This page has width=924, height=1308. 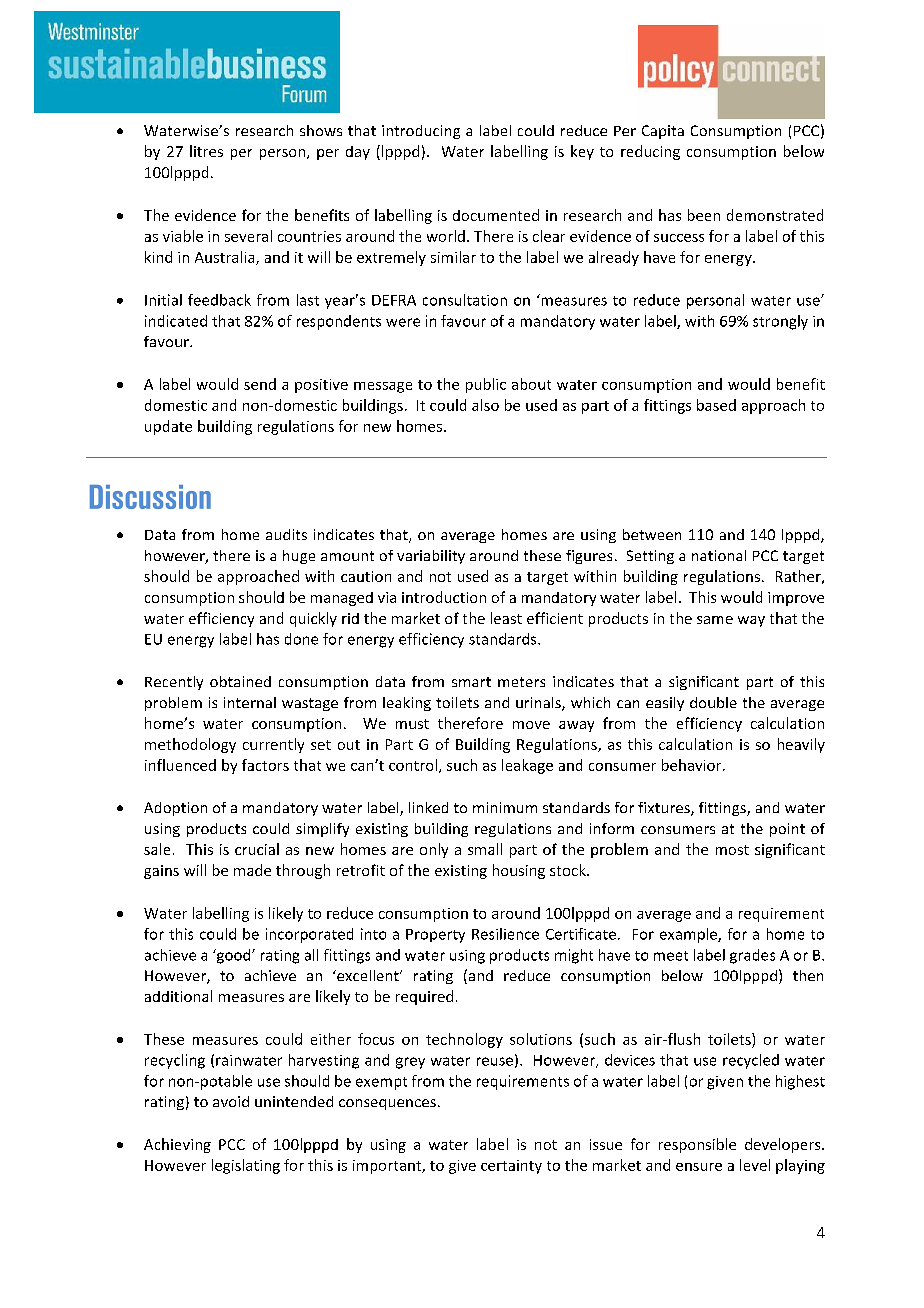 I want to click on send, so click(x=260, y=384).
